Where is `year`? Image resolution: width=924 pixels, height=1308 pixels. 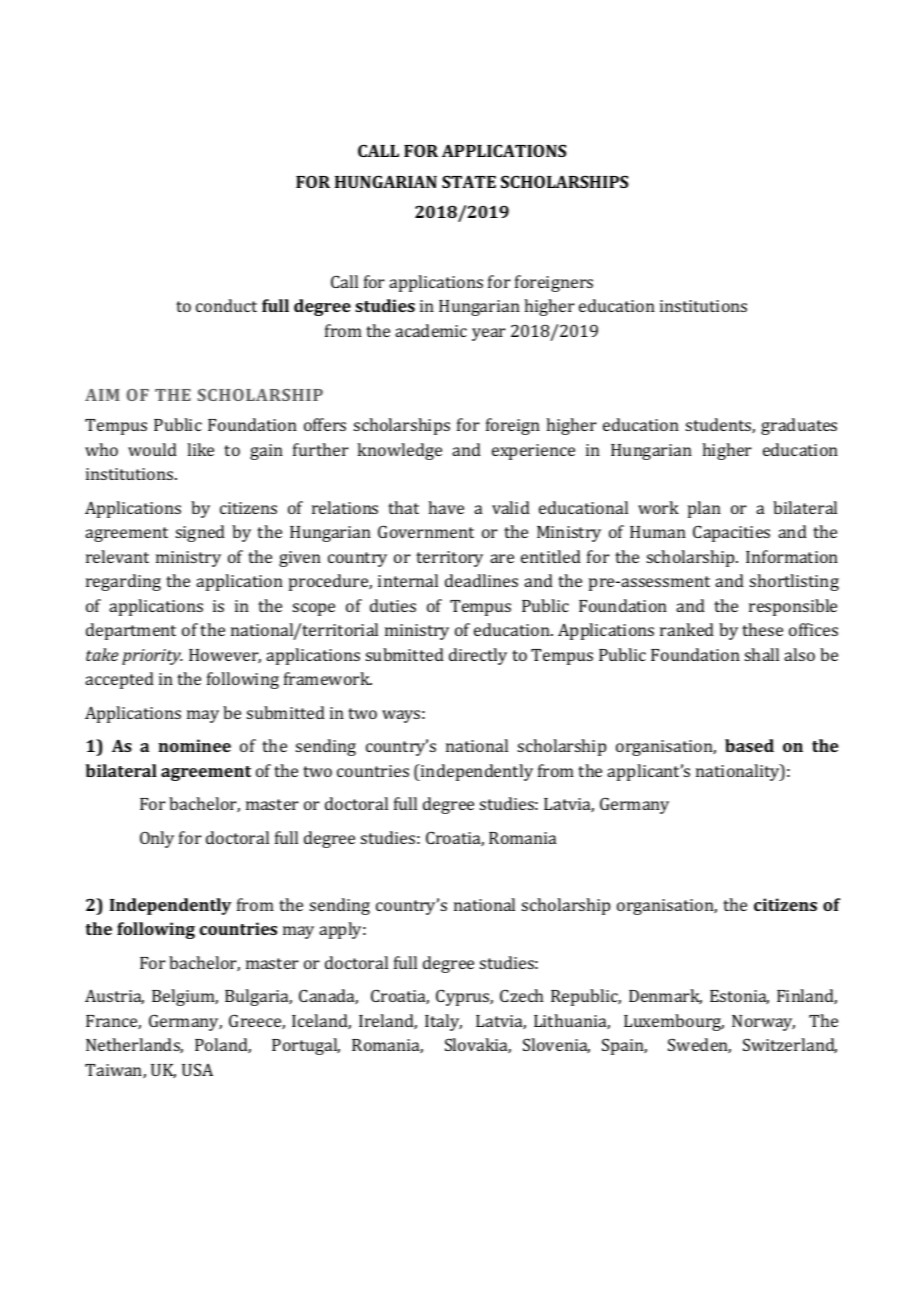 year is located at coordinates (489, 334).
